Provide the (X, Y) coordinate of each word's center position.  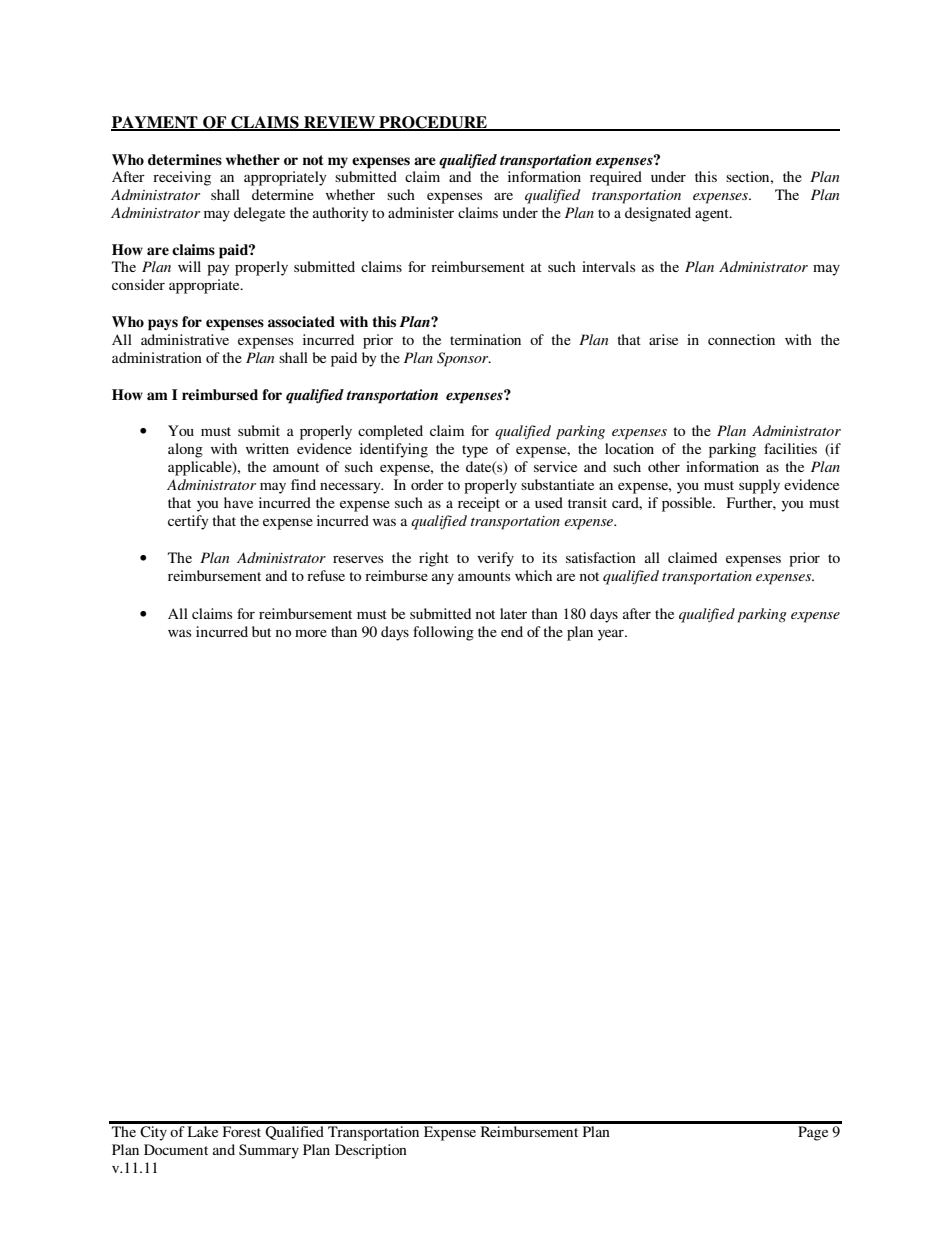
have (238, 502)
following (443, 633)
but (261, 631)
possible (688, 504)
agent (713, 215)
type (475, 451)
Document (176, 1149)
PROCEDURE (433, 123)
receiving (182, 178)
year (612, 635)
